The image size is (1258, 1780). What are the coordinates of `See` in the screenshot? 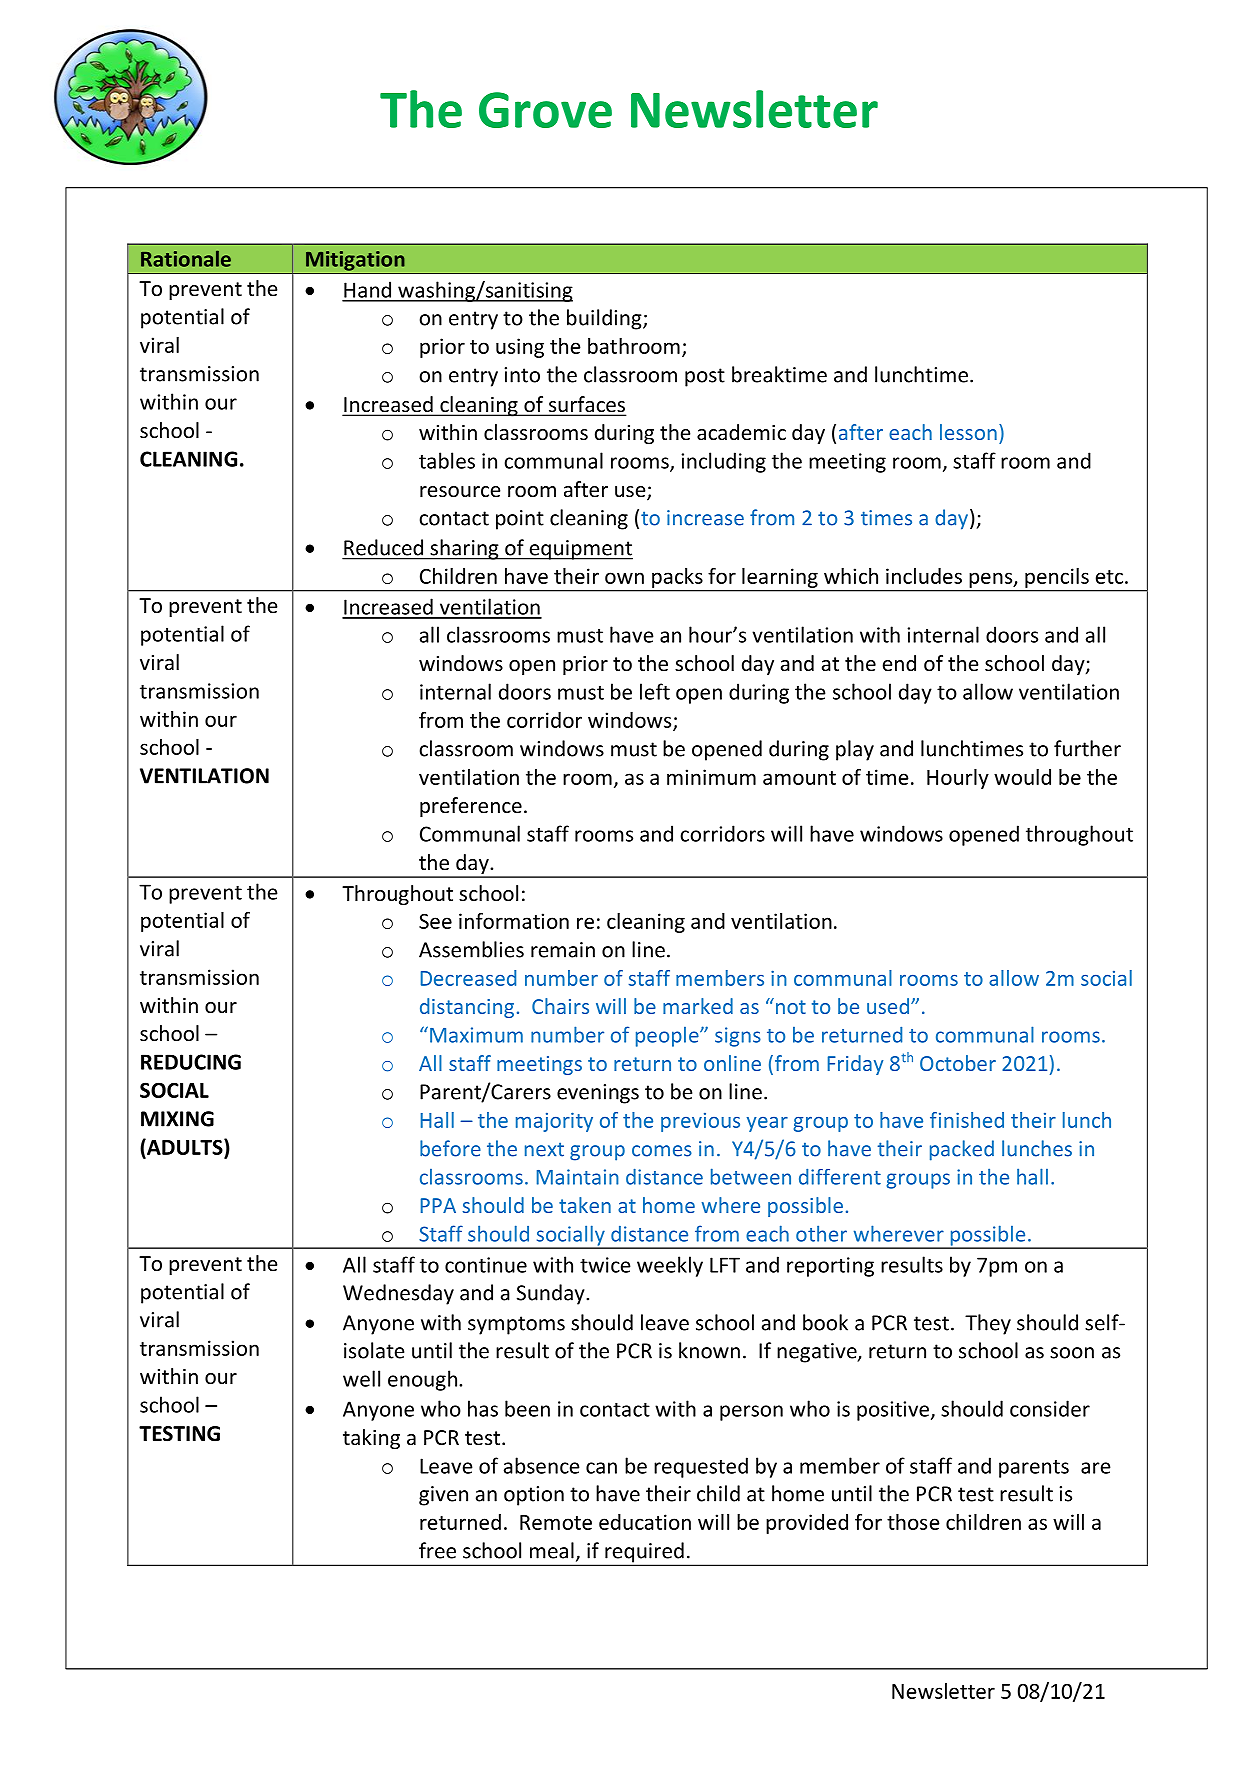 It's located at (435, 921).
